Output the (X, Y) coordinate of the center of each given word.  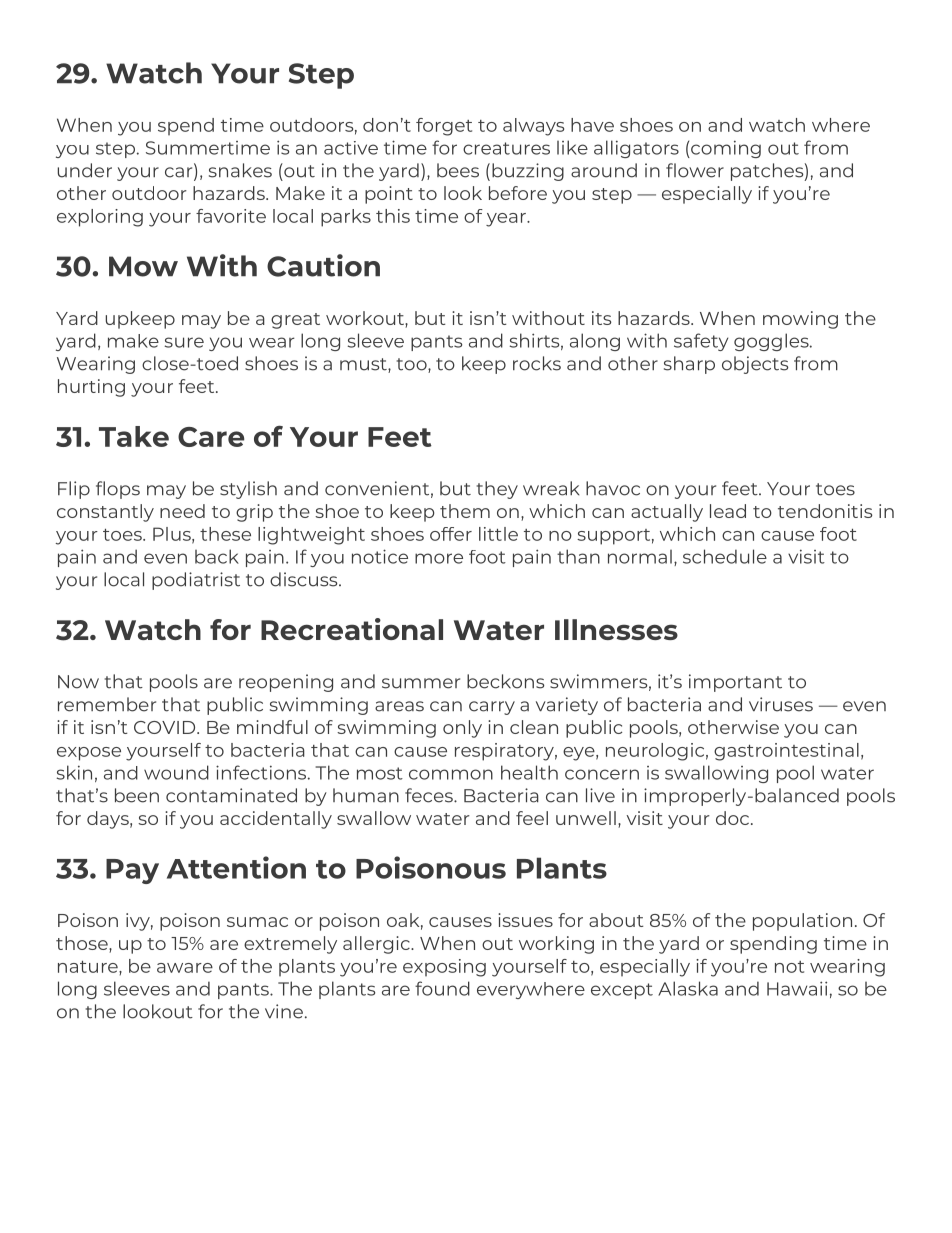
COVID (166, 727)
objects (755, 365)
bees (458, 170)
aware (185, 968)
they (497, 490)
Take (134, 436)
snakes (240, 170)
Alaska (688, 988)
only (462, 729)
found (442, 988)
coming (725, 149)
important (735, 683)
